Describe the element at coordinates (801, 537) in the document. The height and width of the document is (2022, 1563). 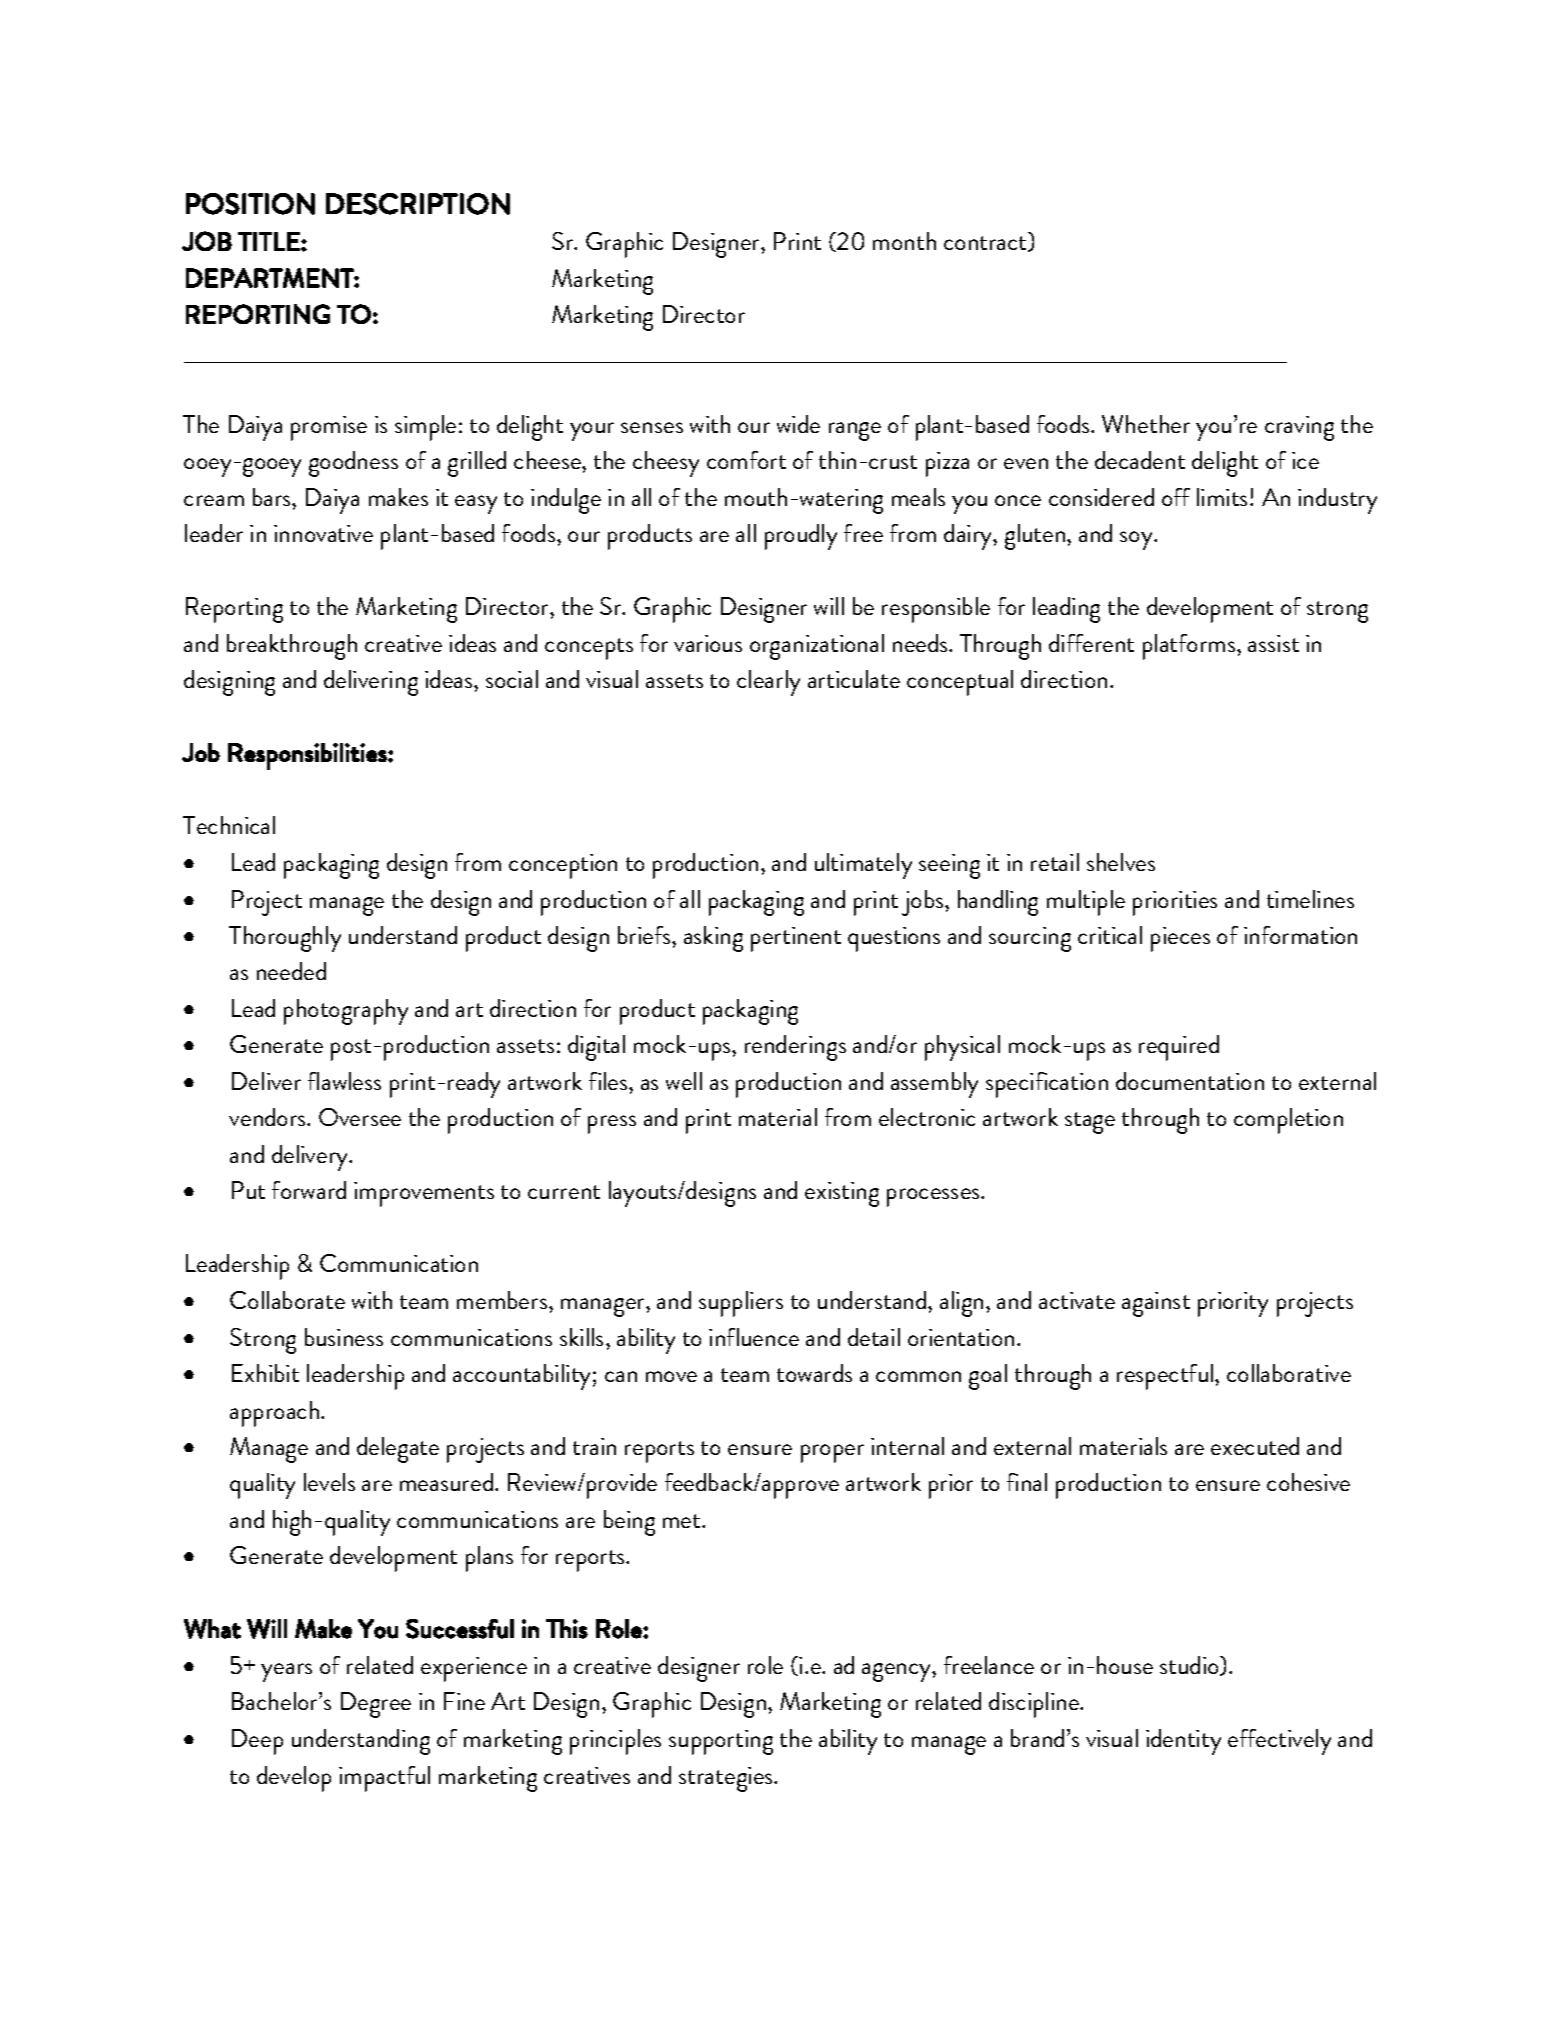
I see `proudly` at that location.
